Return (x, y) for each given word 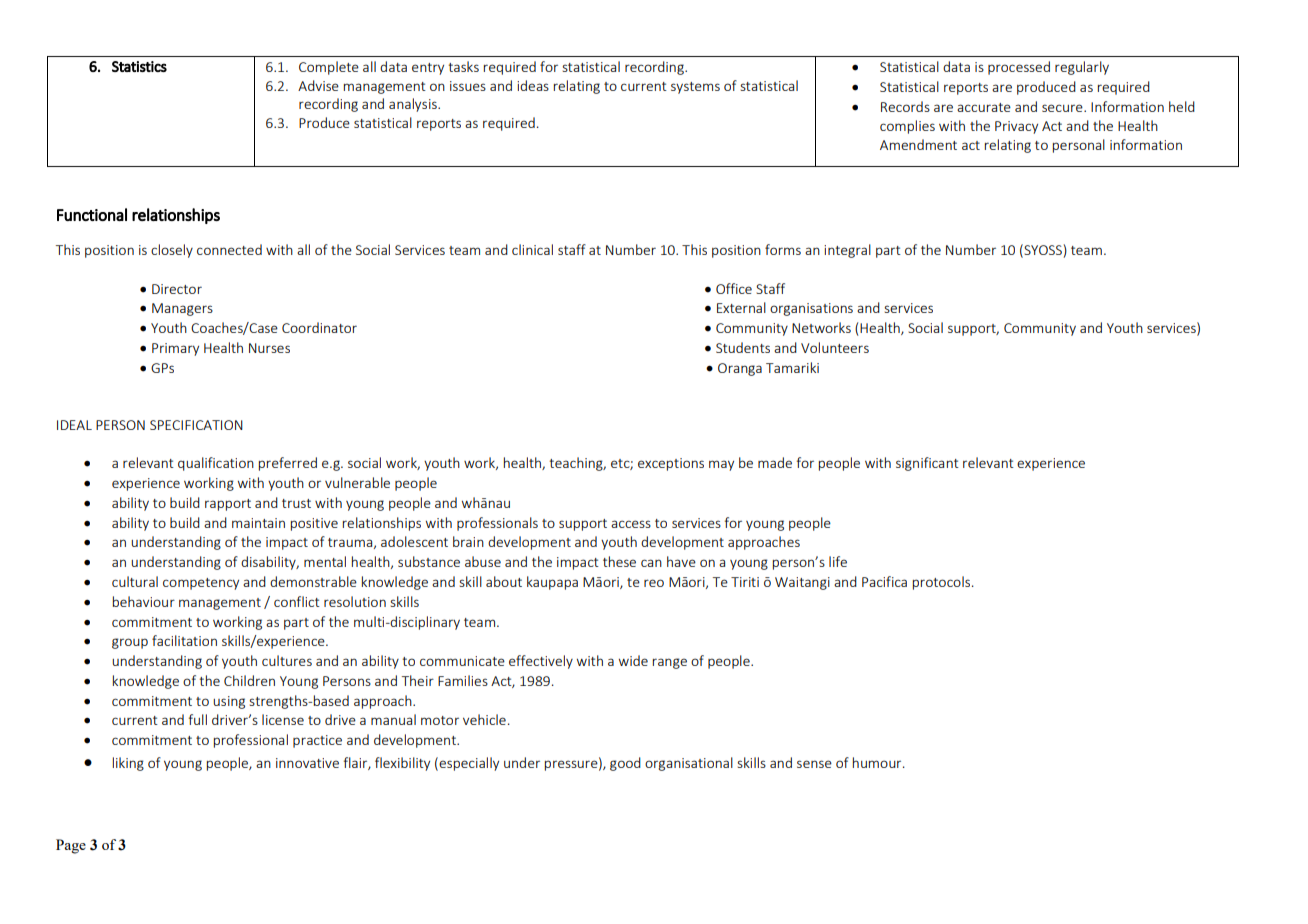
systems (695, 88)
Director (177, 289)
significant (927, 464)
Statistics (139, 66)
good (625, 764)
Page (71, 846)
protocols (943, 583)
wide (633, 660)
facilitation (184, 640)
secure (1063, 108)
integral (847, 251)
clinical (532, 249)
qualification (216, 464)
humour (878, 762)
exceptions (671, 464)
